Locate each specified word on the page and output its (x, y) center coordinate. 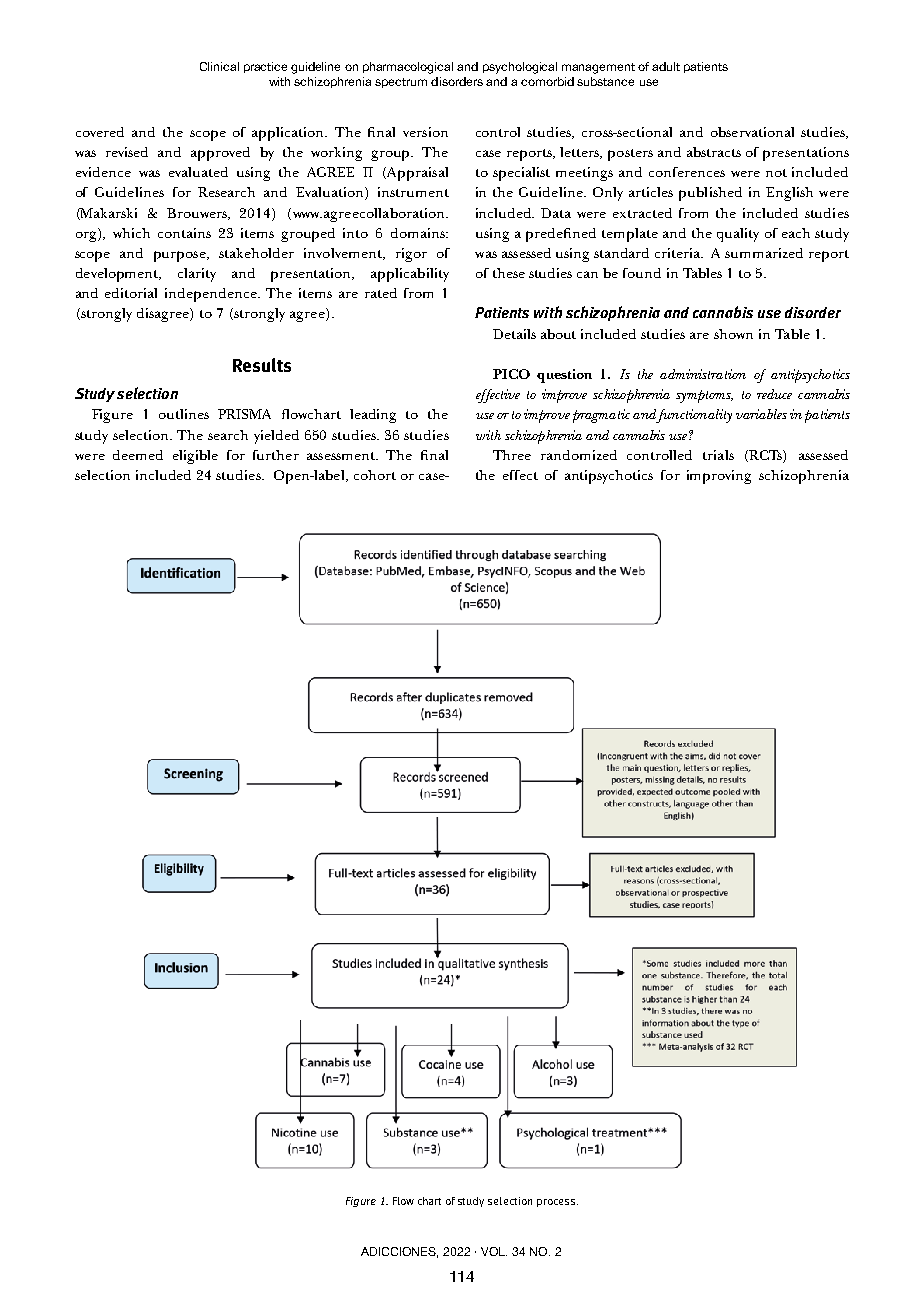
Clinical (219, 66)
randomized (579, 455)
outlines (184, 414)
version (425, 132)
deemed (138, 455)
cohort (375, 475)
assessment (342, 456)
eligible (195, 457)
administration (703, 374)
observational (752, 132)
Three (512, 455)
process (556, 1203)
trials (718, 455)
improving (719, 477)
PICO (511, 374)
